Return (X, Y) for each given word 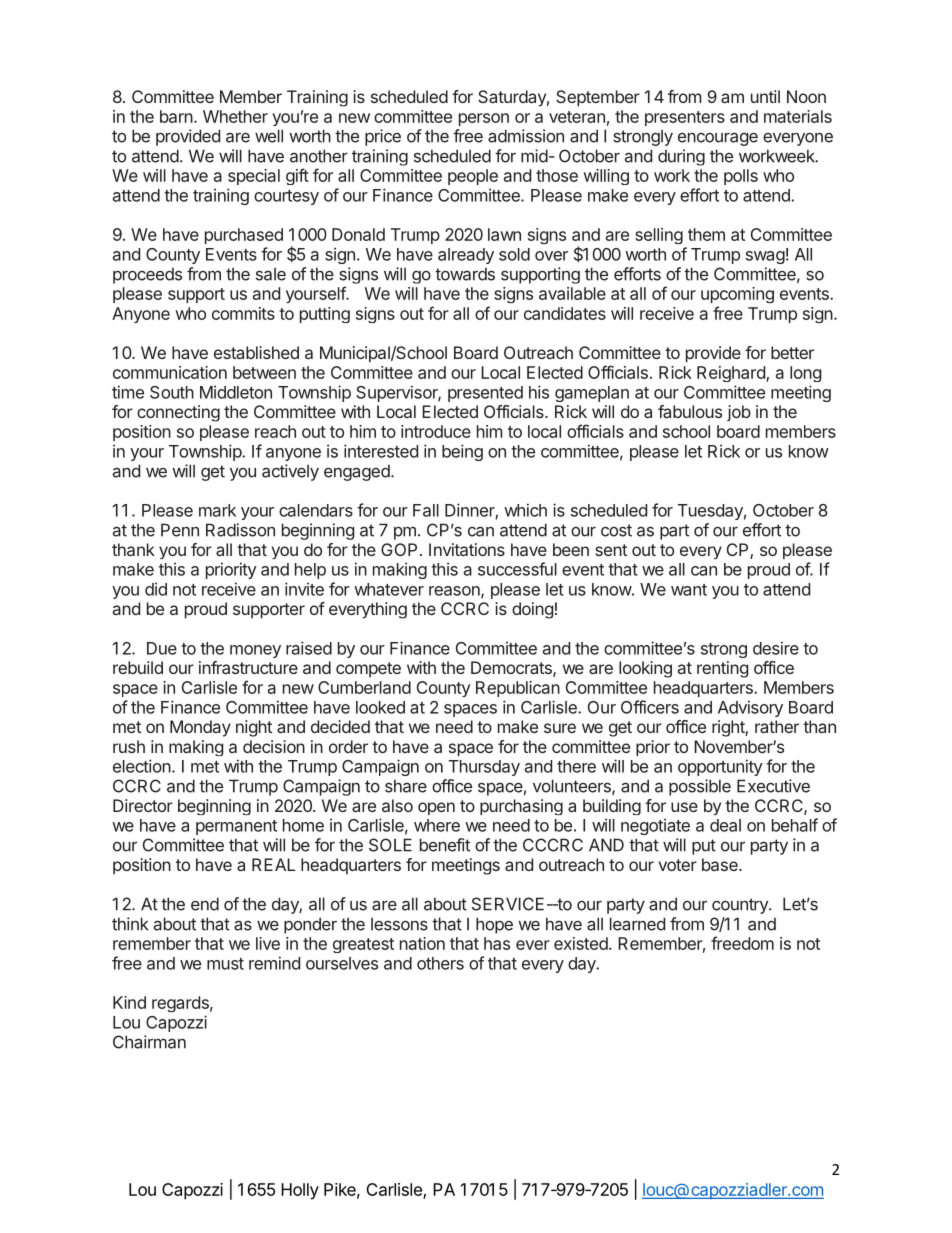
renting (722, 669)
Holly (300, 1191)
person (484, 119)
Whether (235, 116)
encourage (718, 139)
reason (455, 592)
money (255, 651)
